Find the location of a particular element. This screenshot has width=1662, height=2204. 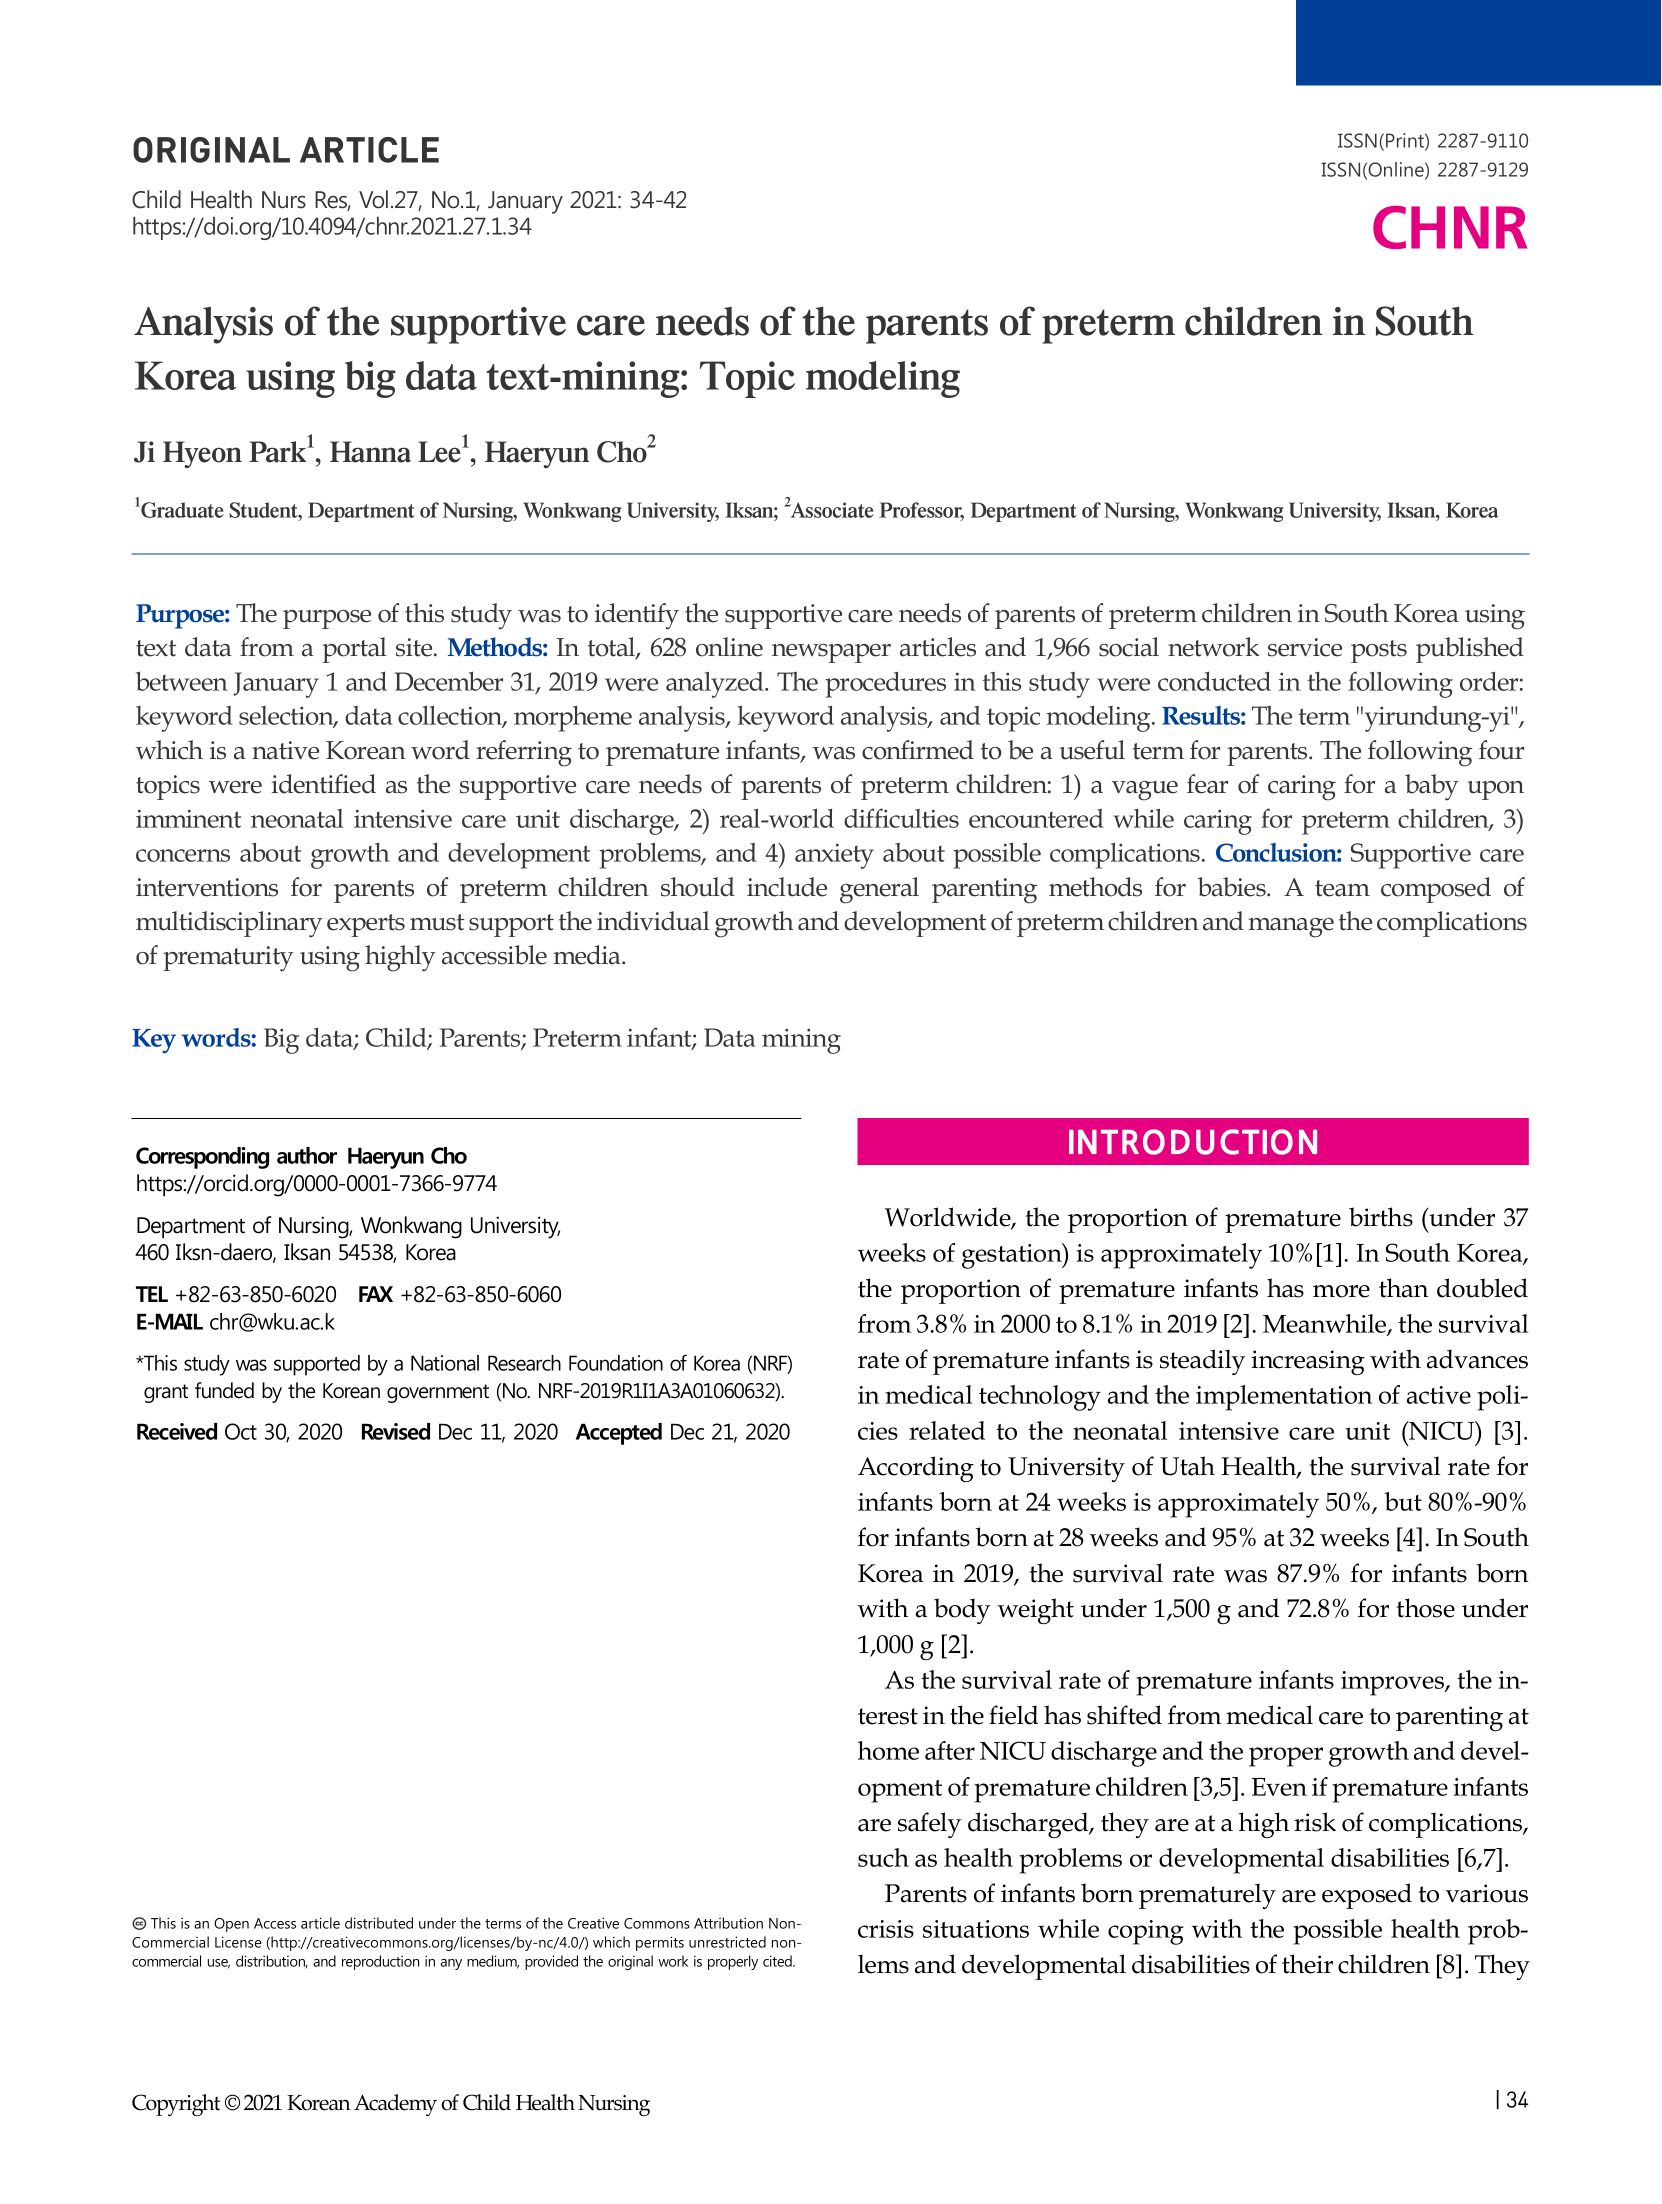

implementation is located at coordinates (1284, 1398).
